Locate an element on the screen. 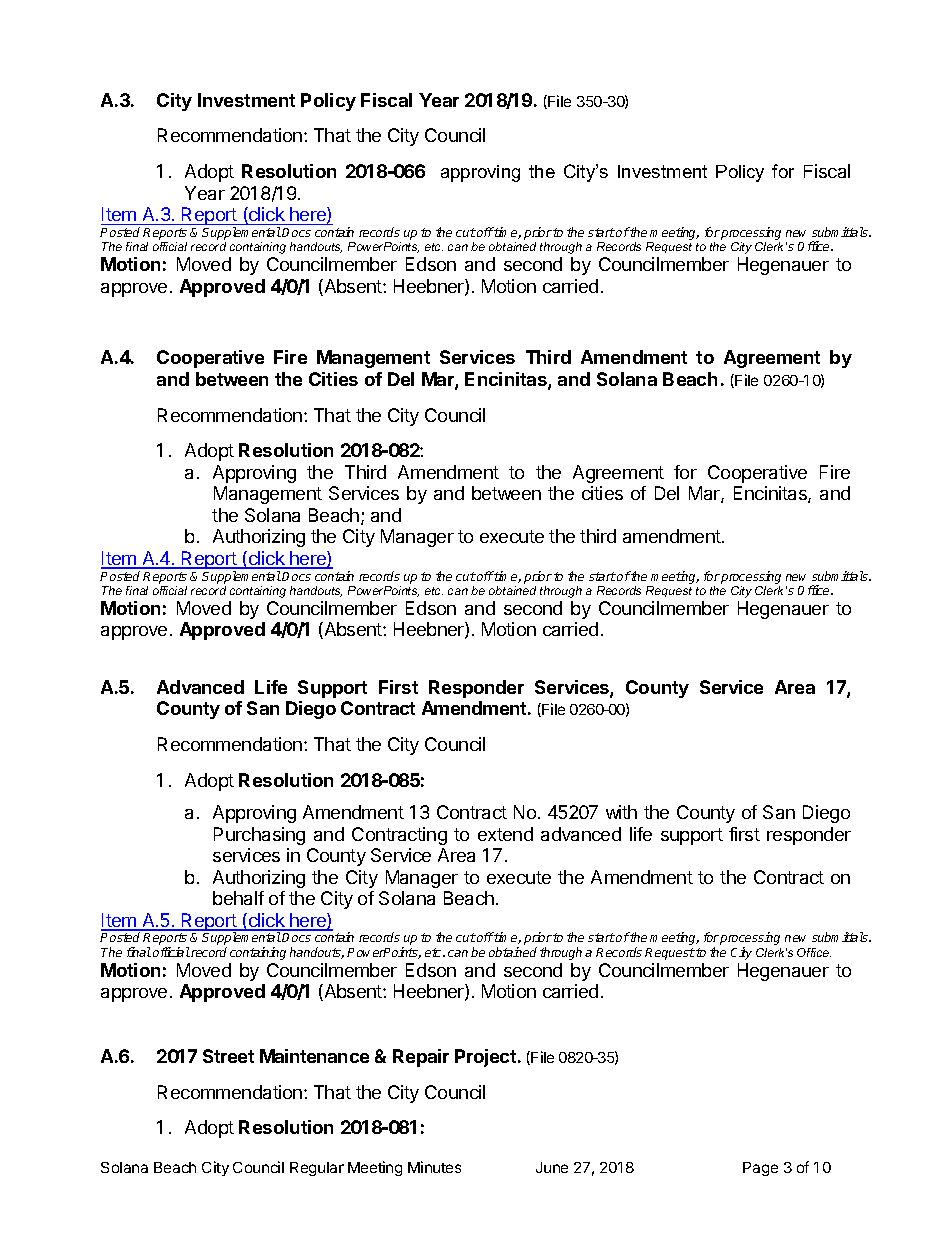 The height and width of the screenshot is (1233, 952). Regular is located at coordinates (317, 1169).
